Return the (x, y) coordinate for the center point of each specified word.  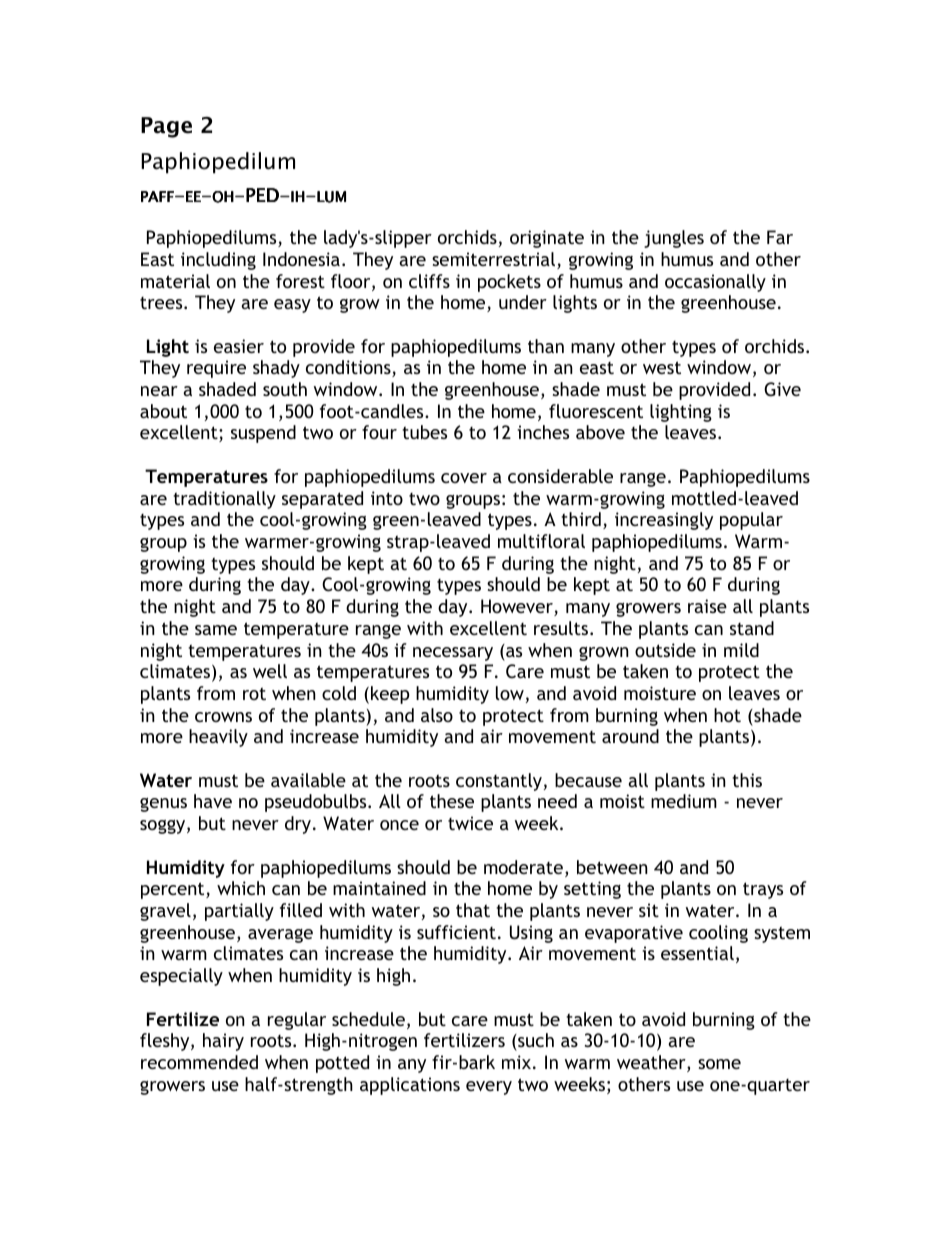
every (489, 1088)
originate (547, 239)
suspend (263, 434)
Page (166, 127)
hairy (223, 1042)
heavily (218, 738)
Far (780, 237)
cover (464, 478)
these (452, 801)
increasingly (664, 521)
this (747, 780)
